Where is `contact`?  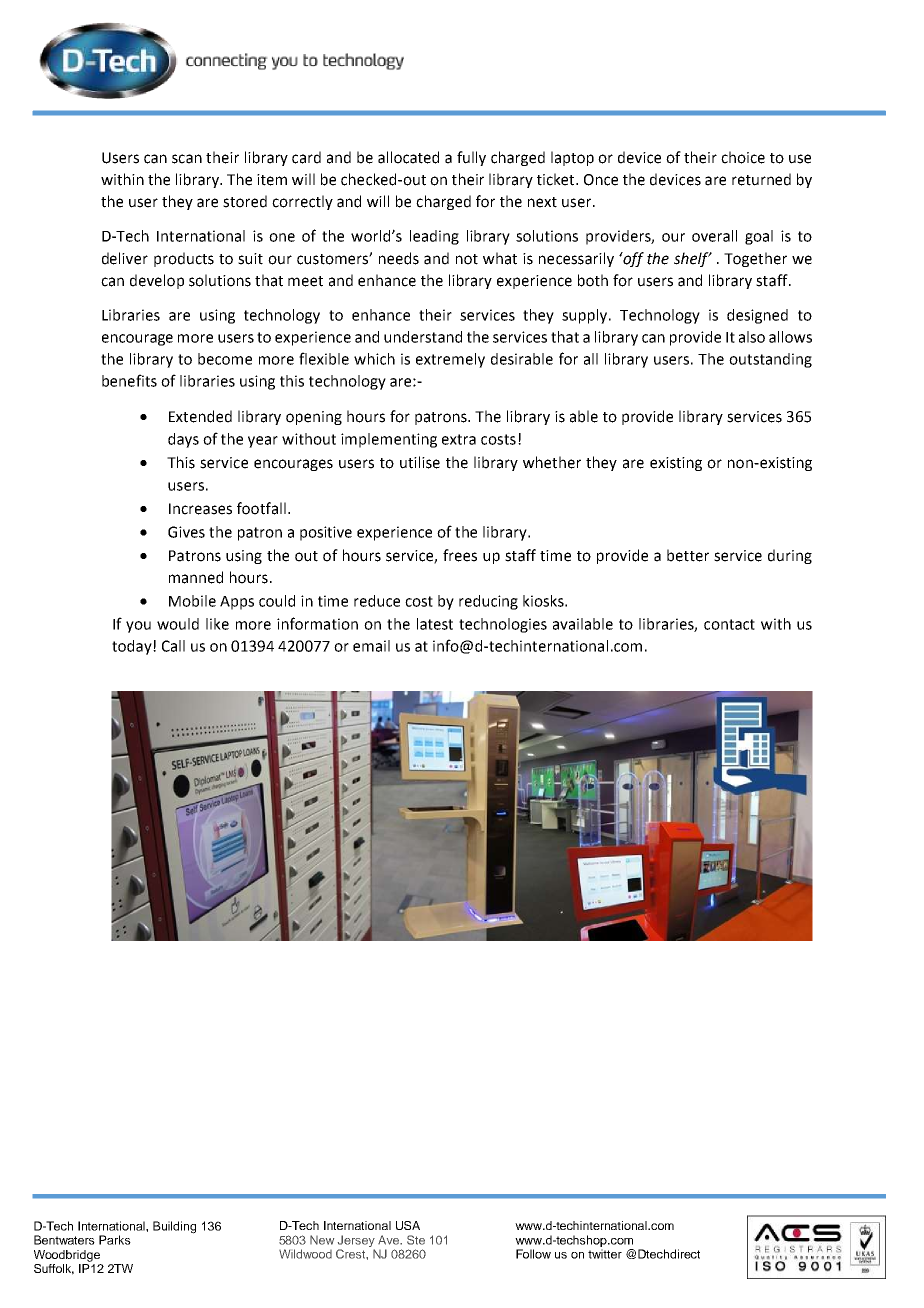
contact is located at coordinates (729, 624).
